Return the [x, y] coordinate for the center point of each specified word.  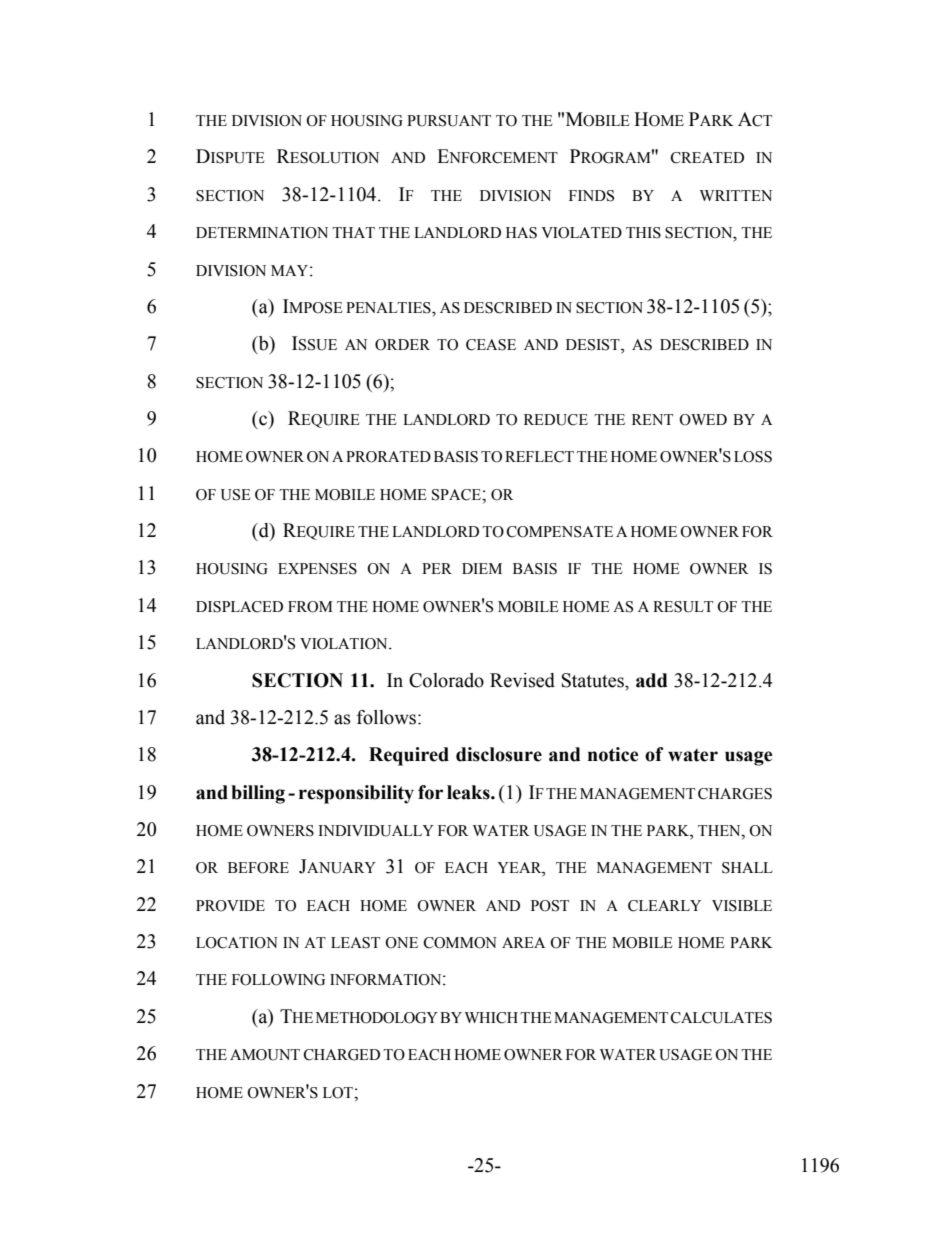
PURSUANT [449, 121]
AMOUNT [265, 1055]
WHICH [491, 1018]
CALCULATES [721, 1018]
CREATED [707, 158]
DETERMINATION [262, 233]
